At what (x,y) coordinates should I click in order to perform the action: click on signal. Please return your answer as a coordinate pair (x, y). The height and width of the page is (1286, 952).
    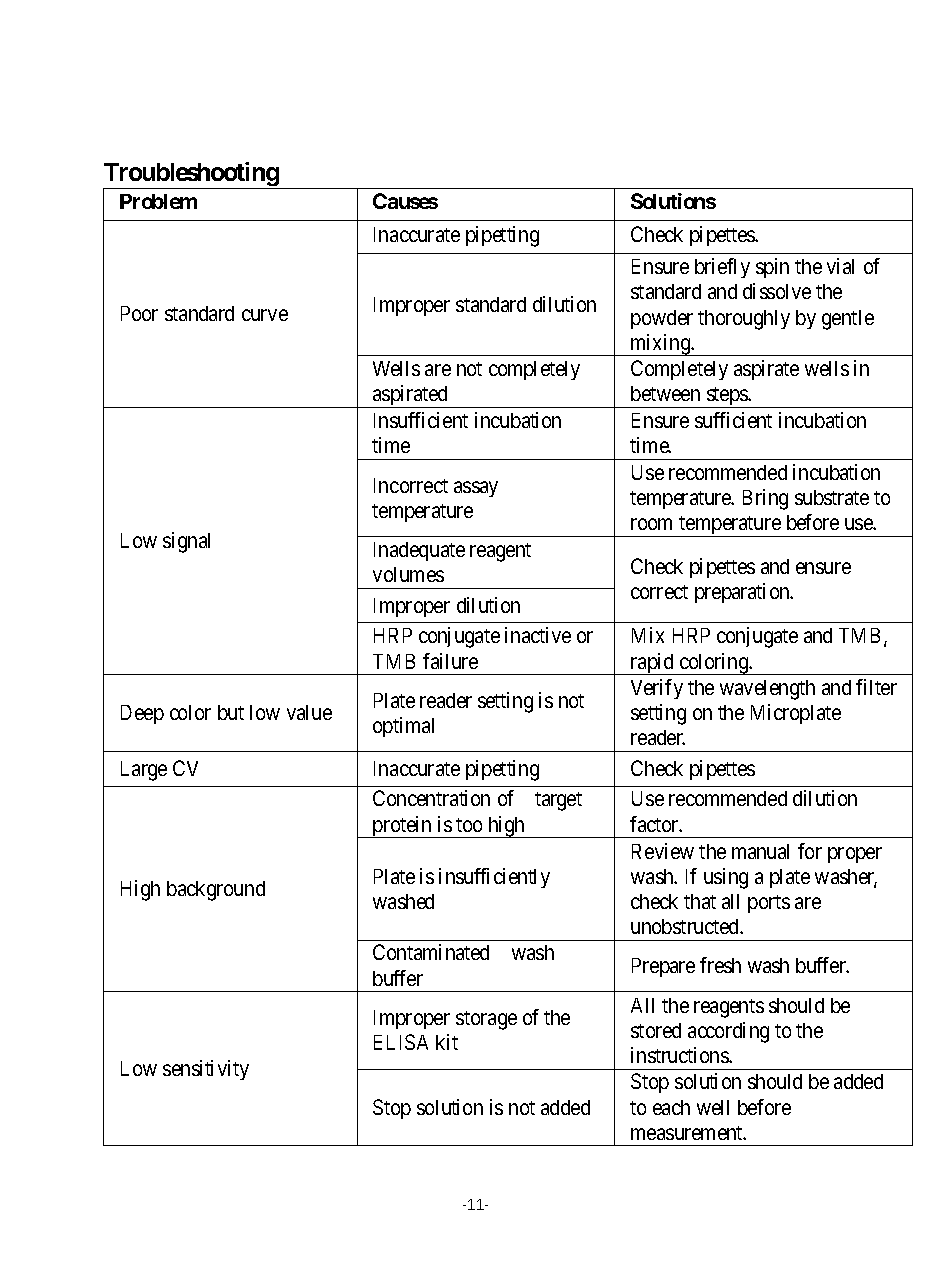
    Looking at the image, I should click on (186, 542).
